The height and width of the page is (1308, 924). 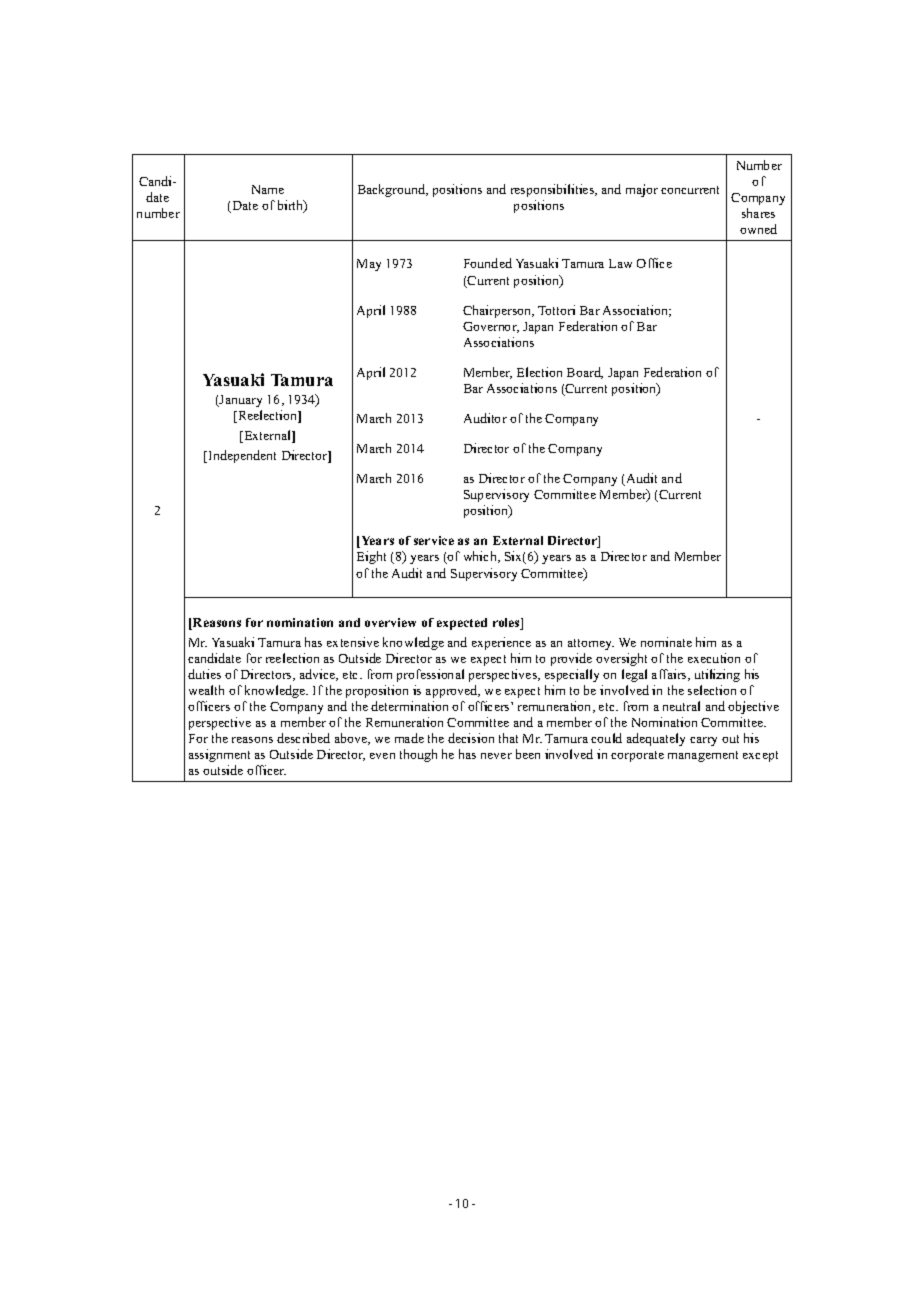 What do you see at coordinates (268, 189) in the page?
I see `Name` at bounding box center [268, 189].
